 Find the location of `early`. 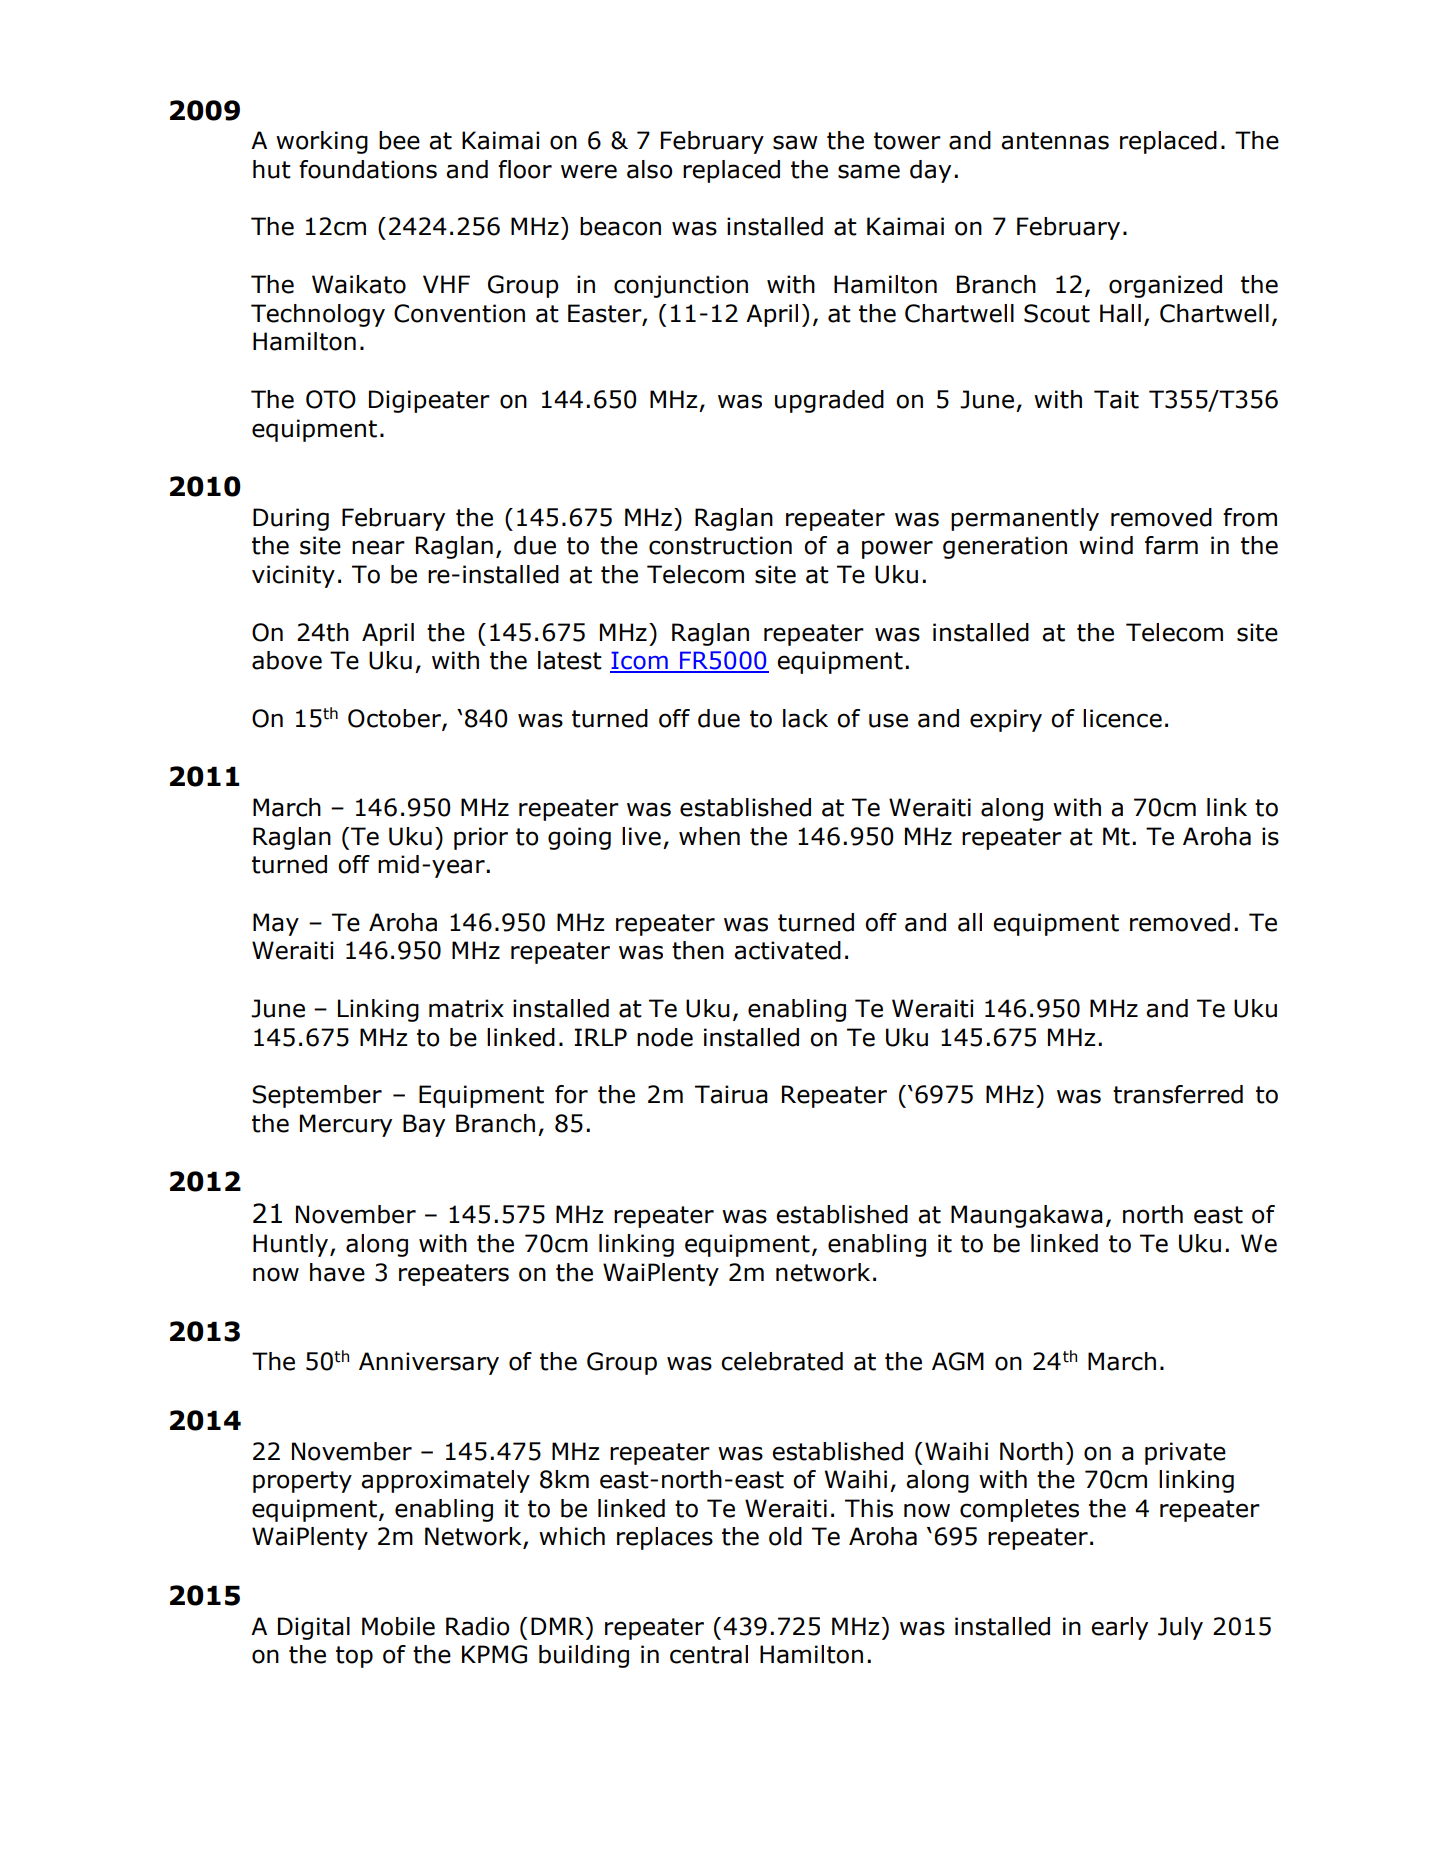

early is located at coordinates (1119, 1628).
